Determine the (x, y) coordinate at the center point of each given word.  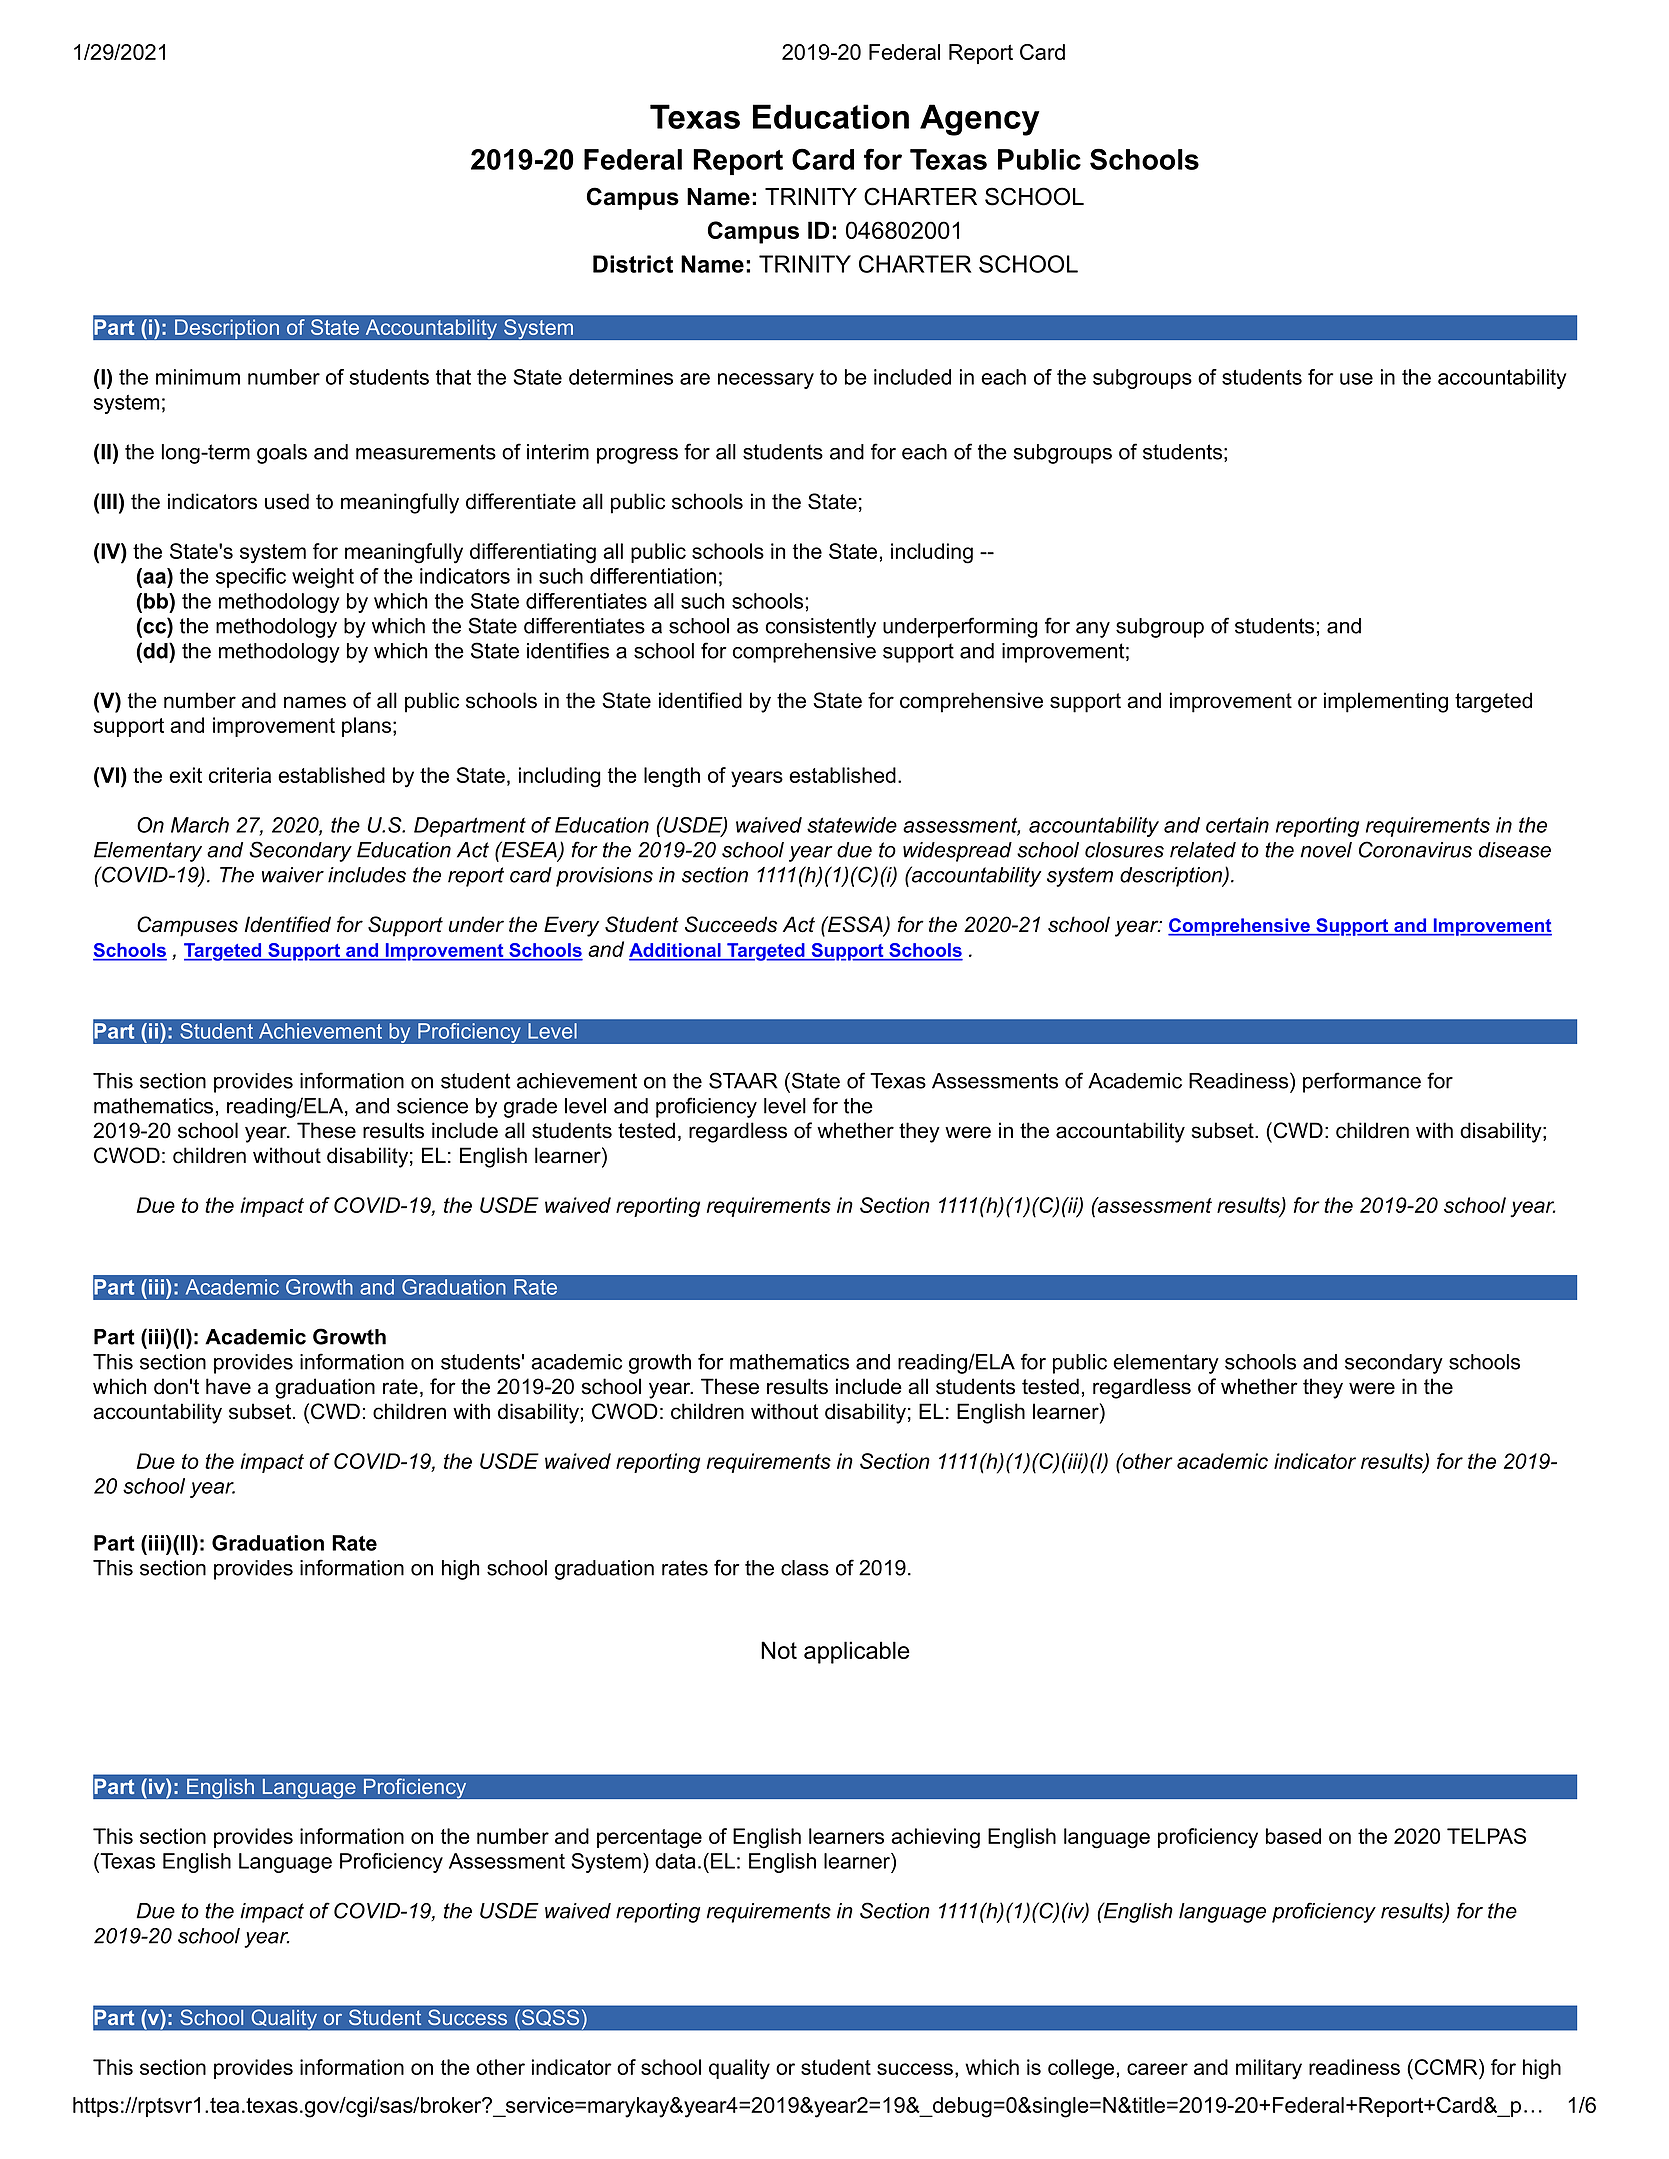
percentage (649, 1839)
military (1269, 2069)
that (453, 377)
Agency (980, 120)
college (1081, 2069)
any (1093, 630)
